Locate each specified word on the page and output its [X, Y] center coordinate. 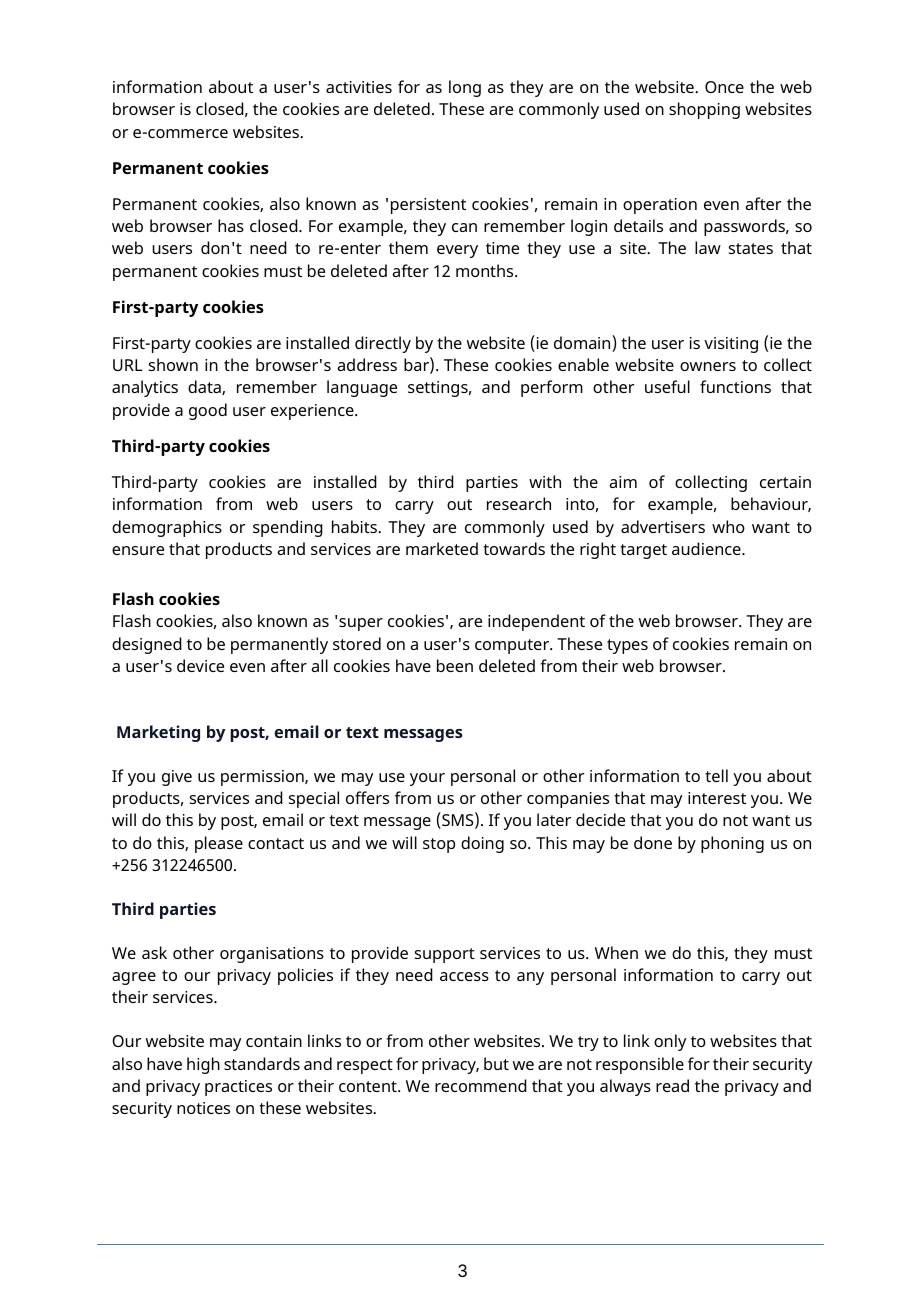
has [231, 225]
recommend [481, 1085]
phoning [732, 844]
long [465, 88]
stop [439, 845]
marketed [442, 548]
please [219, 844]
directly [383, 344]
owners [708, 366]
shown [173, 364]
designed [147, 645]
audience [707, 548]
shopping [704, 110]
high [203, 1065]
